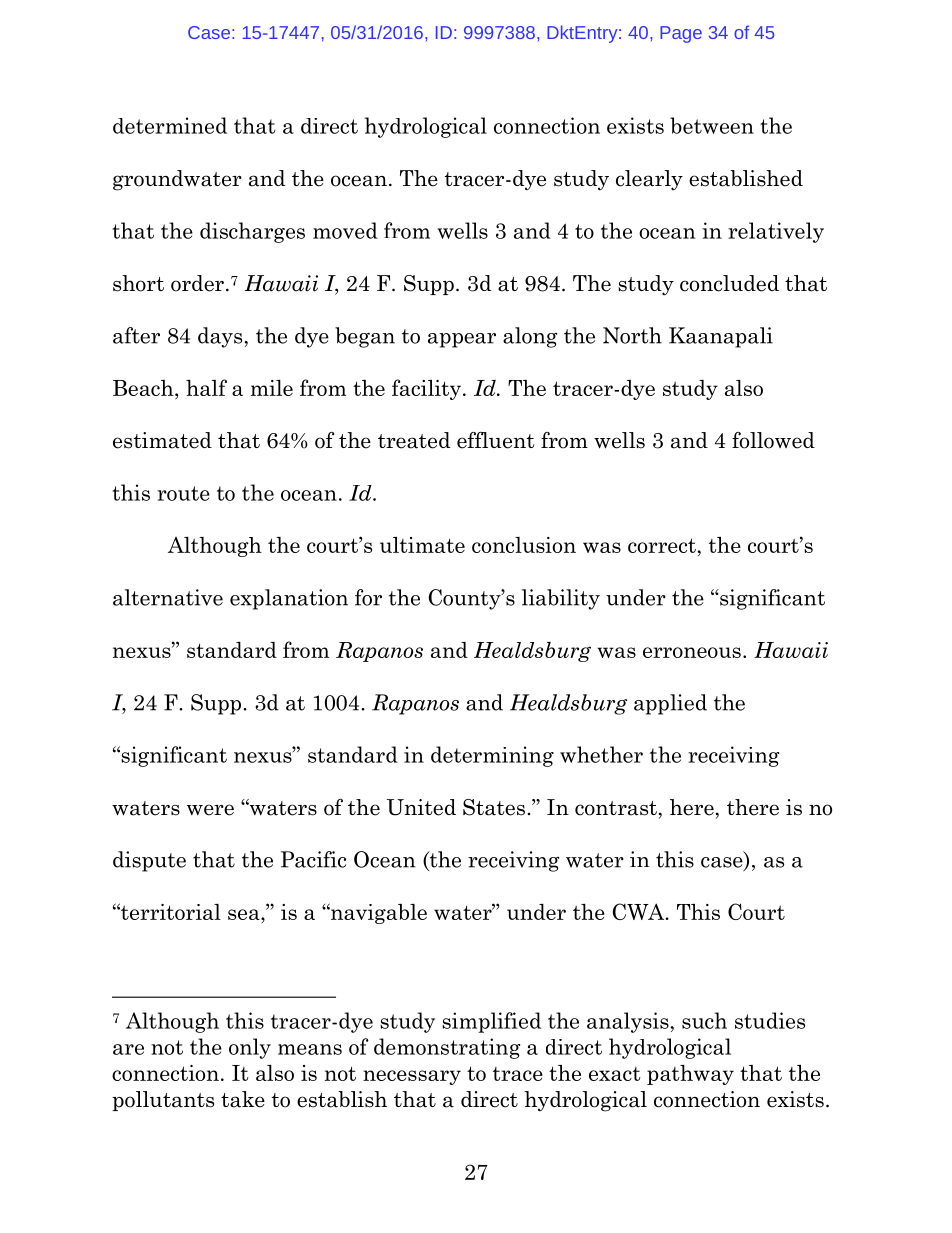 Image resolution: width=952 pixels, height=1233 pixels. I want to click on Page, so click(681, 34).
